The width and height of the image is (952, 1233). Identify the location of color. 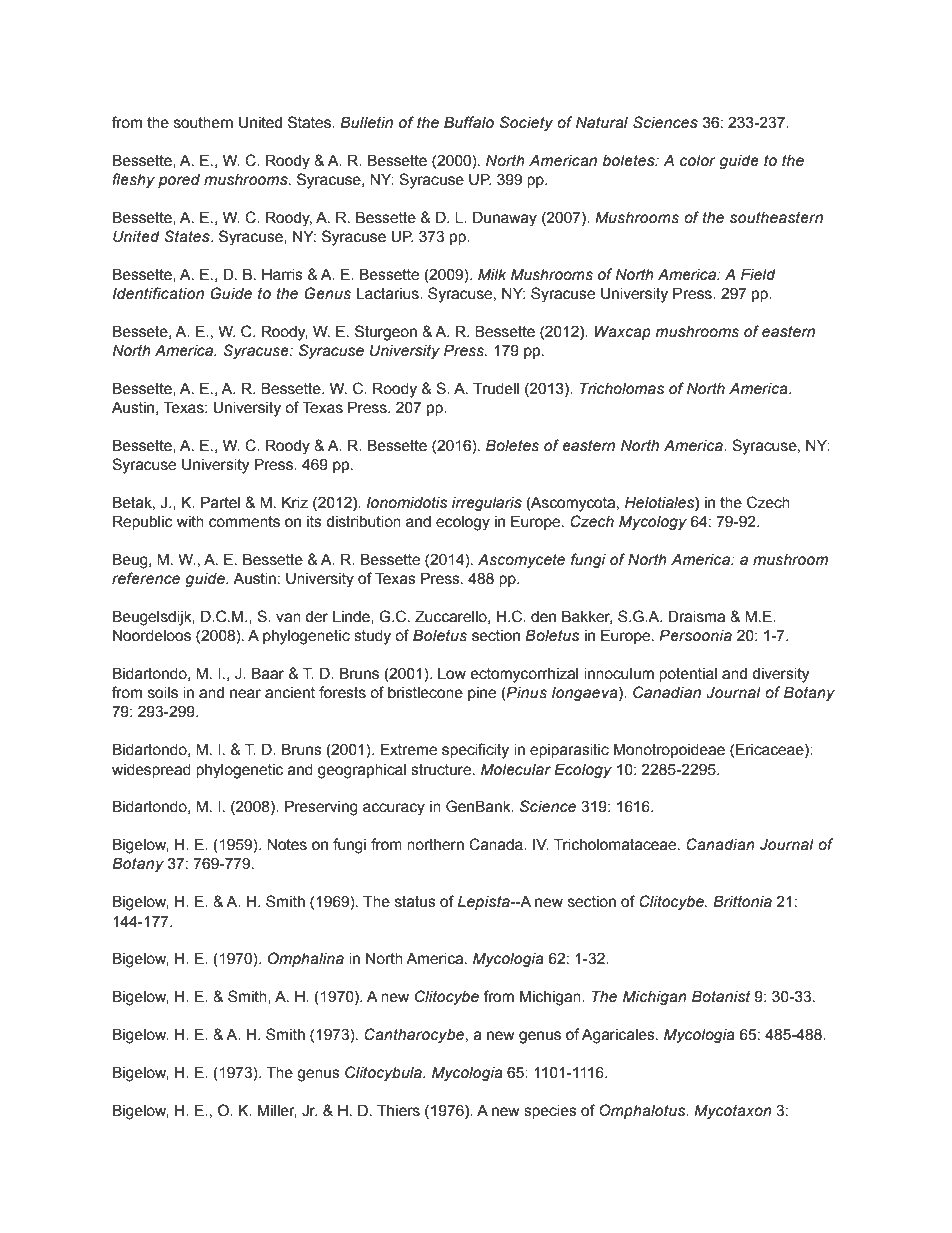
(698, 161).
